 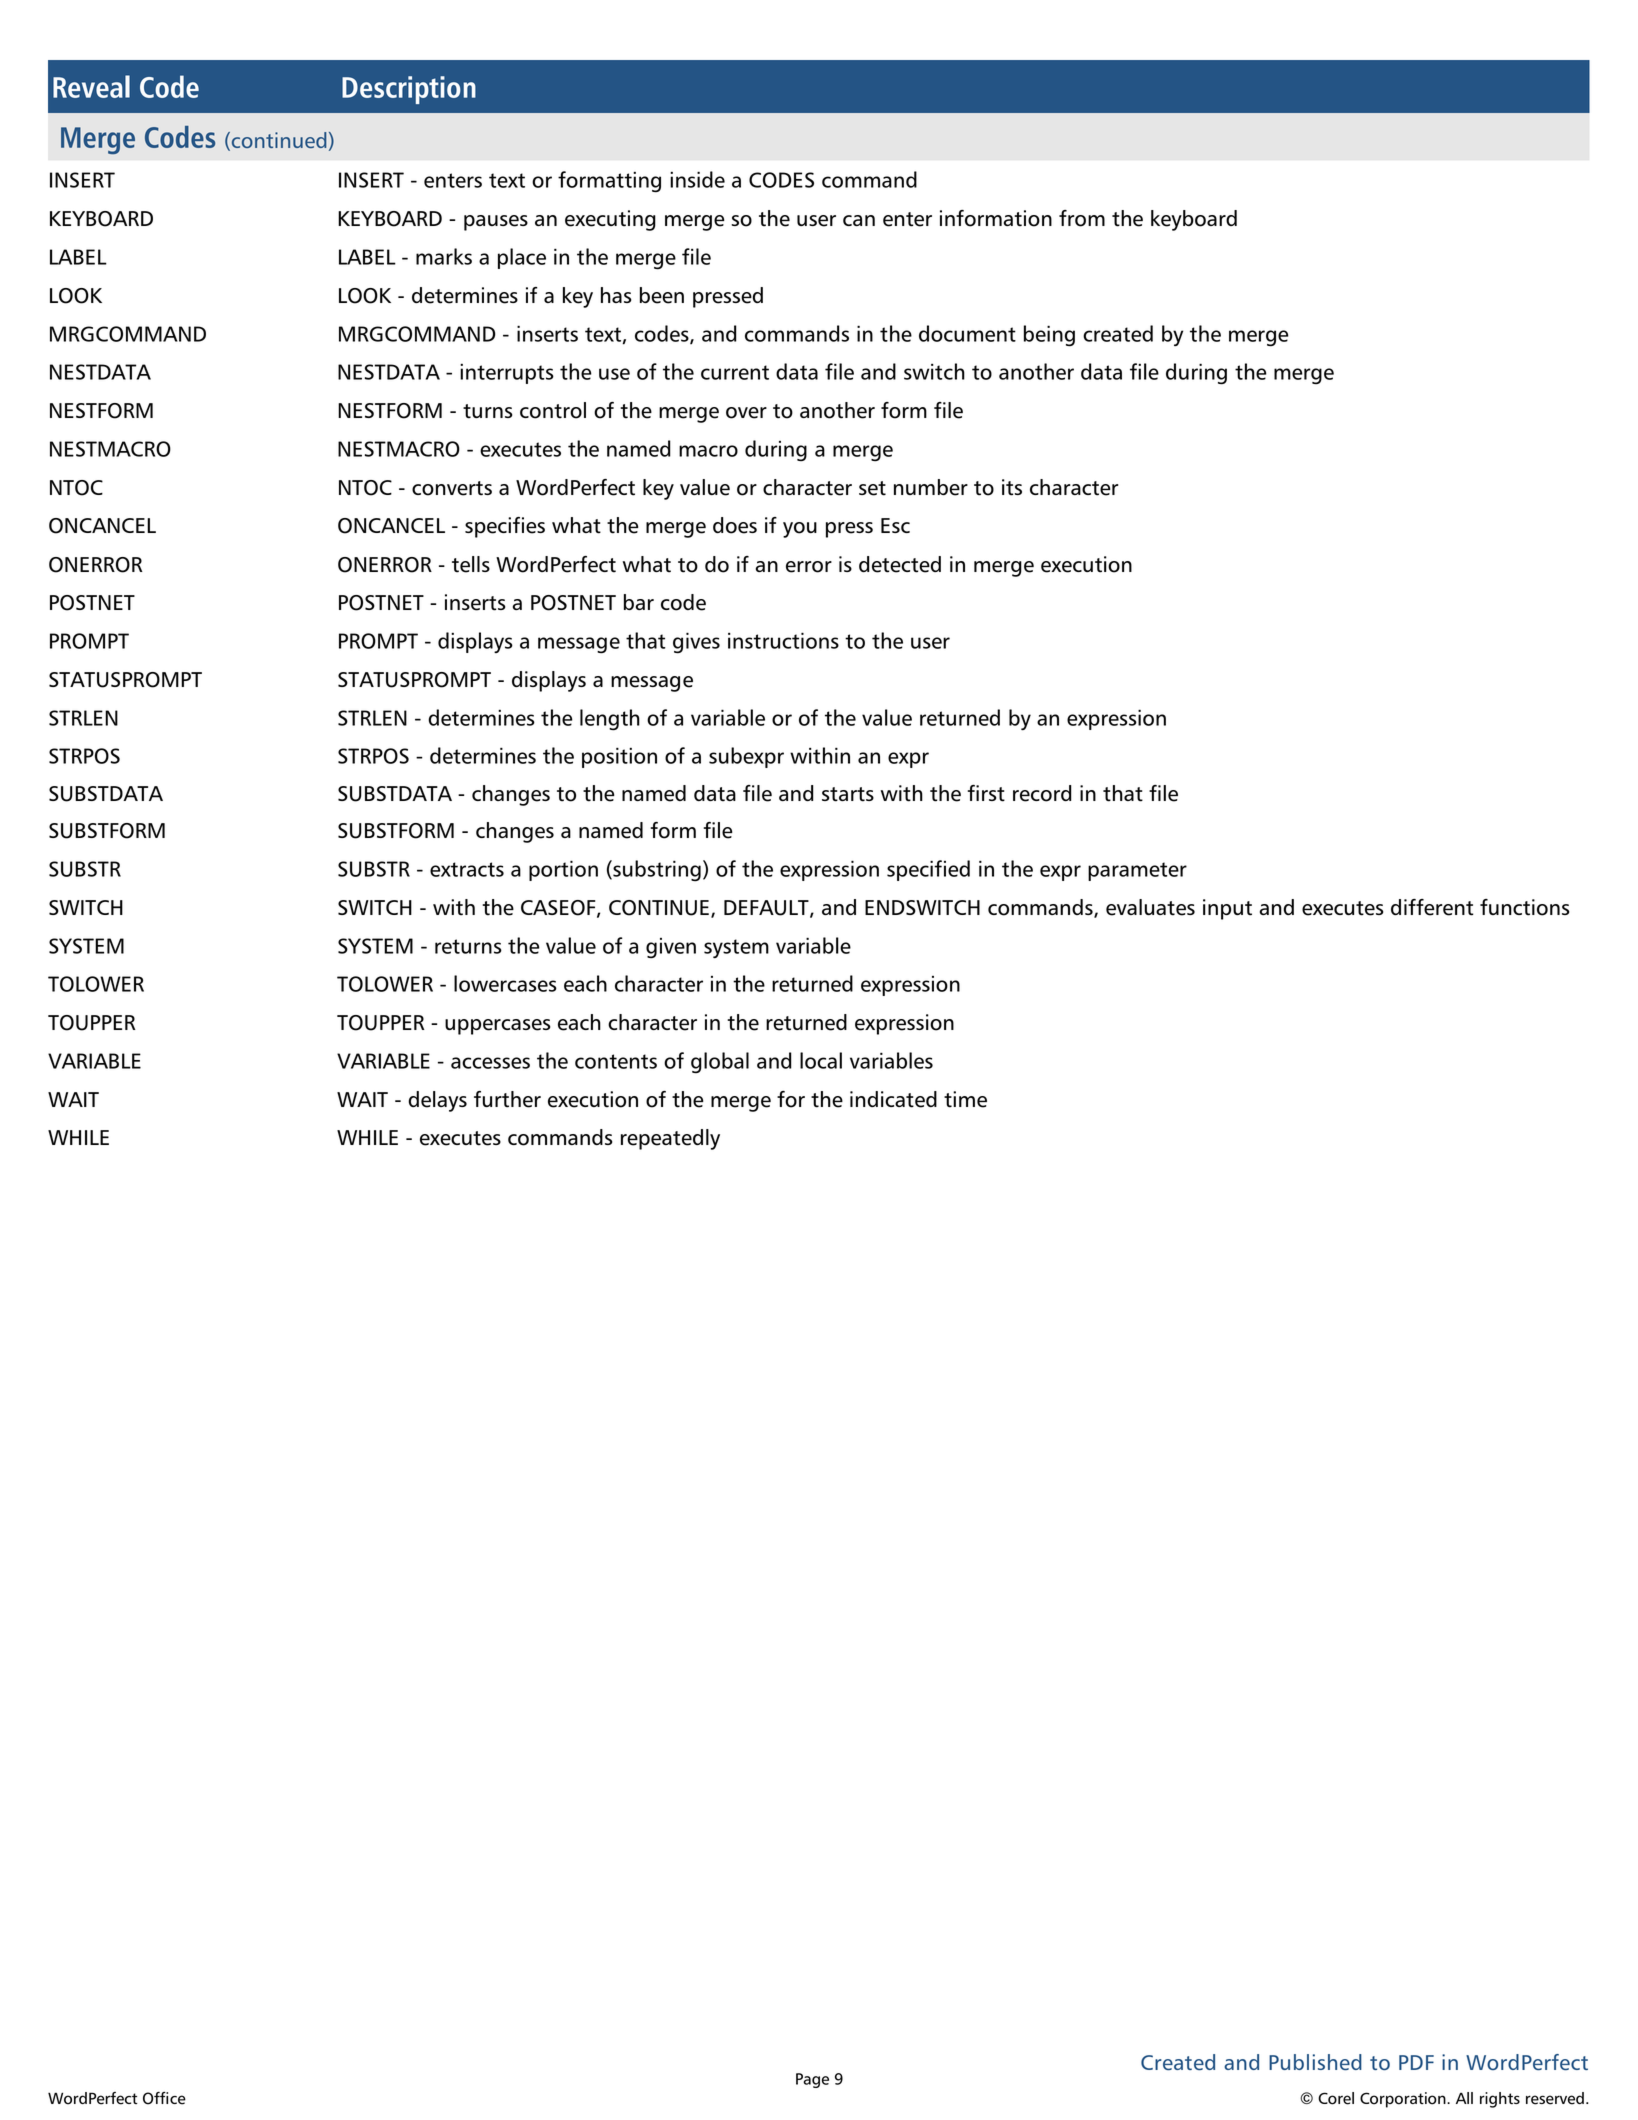 What do you see at coordinates (965, 1099) in the image?
I see `time` at bounding box center [965, 1099].
